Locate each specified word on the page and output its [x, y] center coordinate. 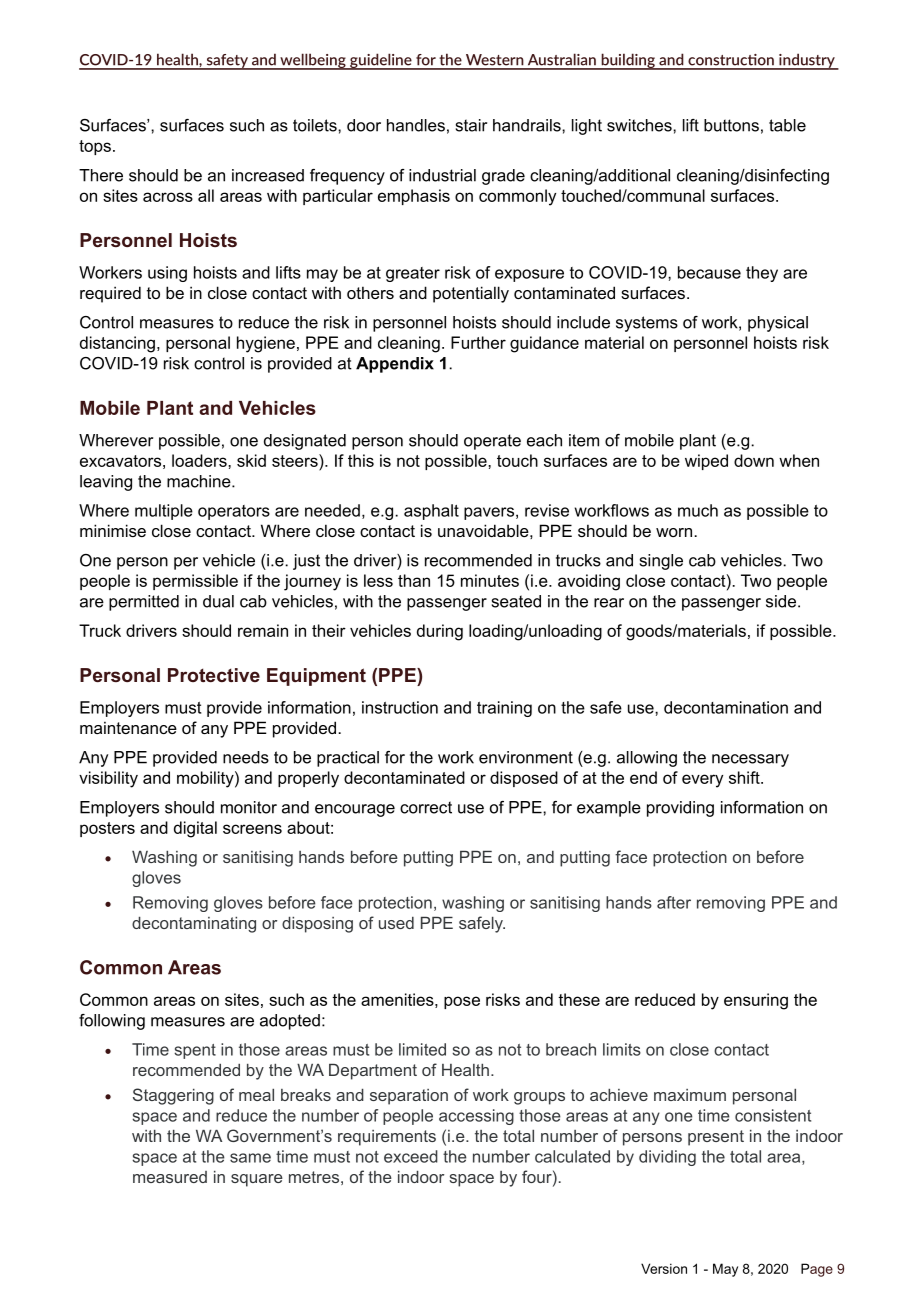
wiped [706, 462]
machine [200, 481]
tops [95, 147]
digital [195, 829]
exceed [411, 1156]
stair [471, 125]
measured [170, 1177]
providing [680, 809]
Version [664, 1268]
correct [426, 807]
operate [492, 442]
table [787, 125]
